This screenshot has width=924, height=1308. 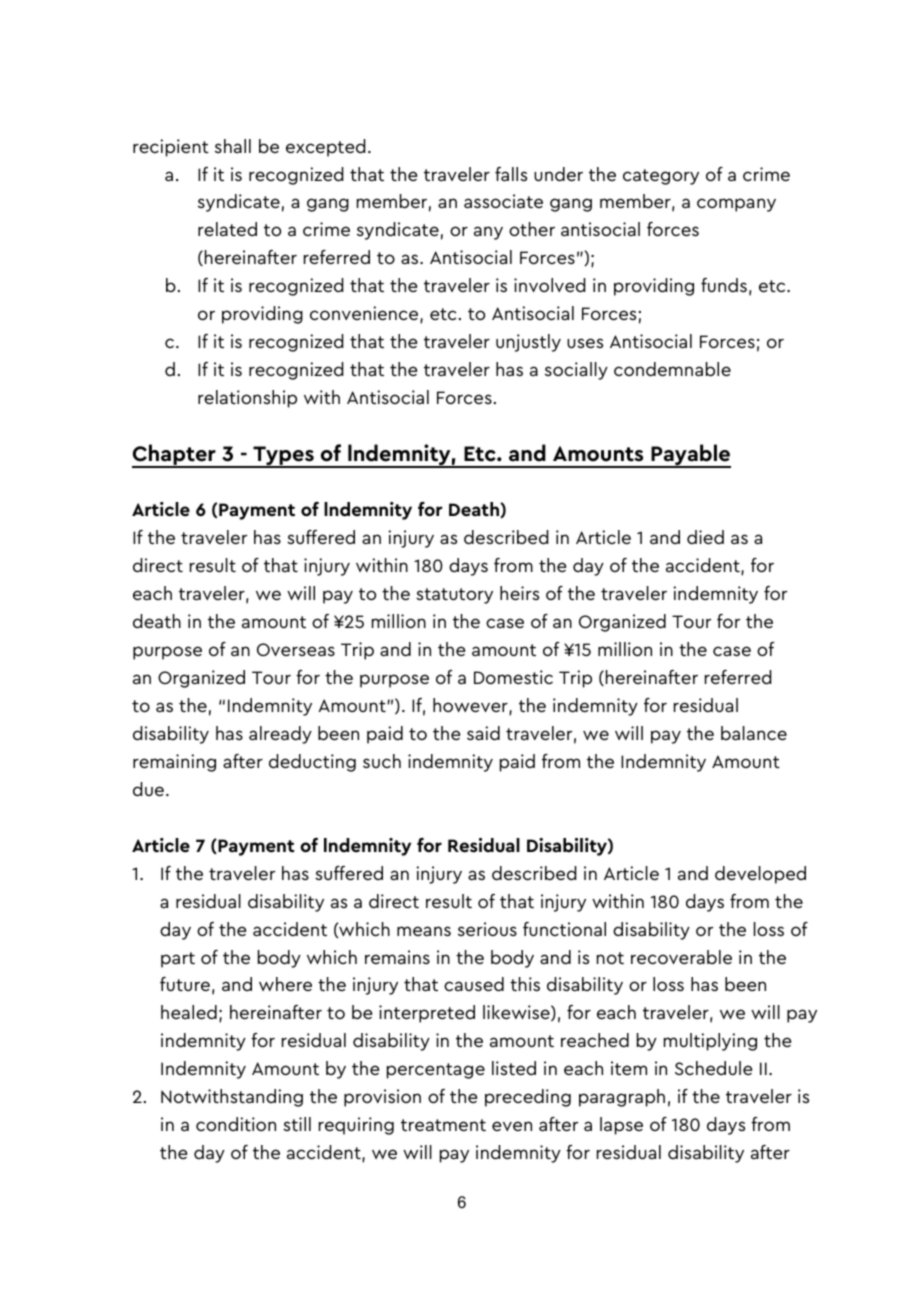 What do you see at coordinates (296, 649) in the screenshot?
I see `Overseas` at bounding box center [296, 649].
